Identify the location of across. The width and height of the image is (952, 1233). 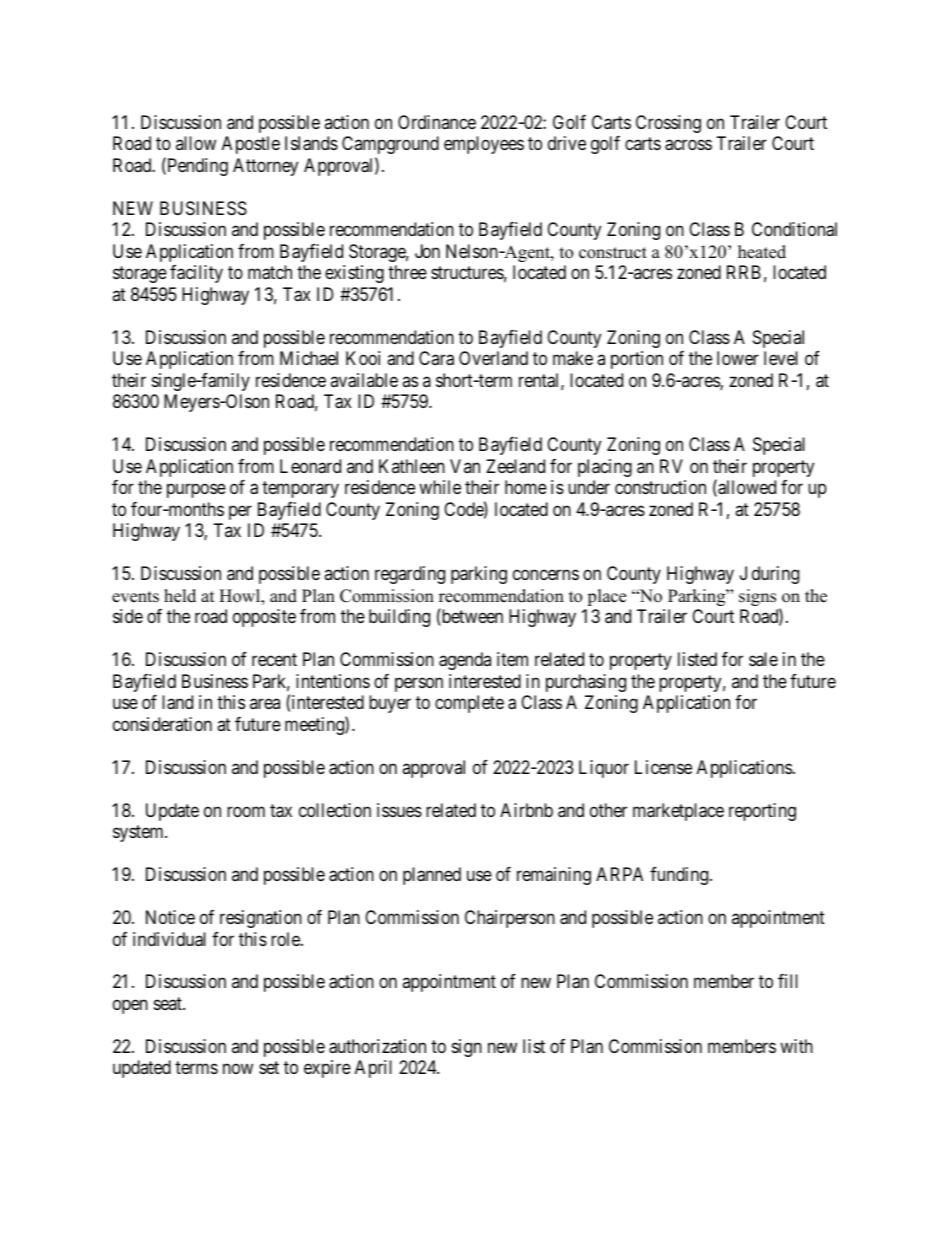
(688, 145).
